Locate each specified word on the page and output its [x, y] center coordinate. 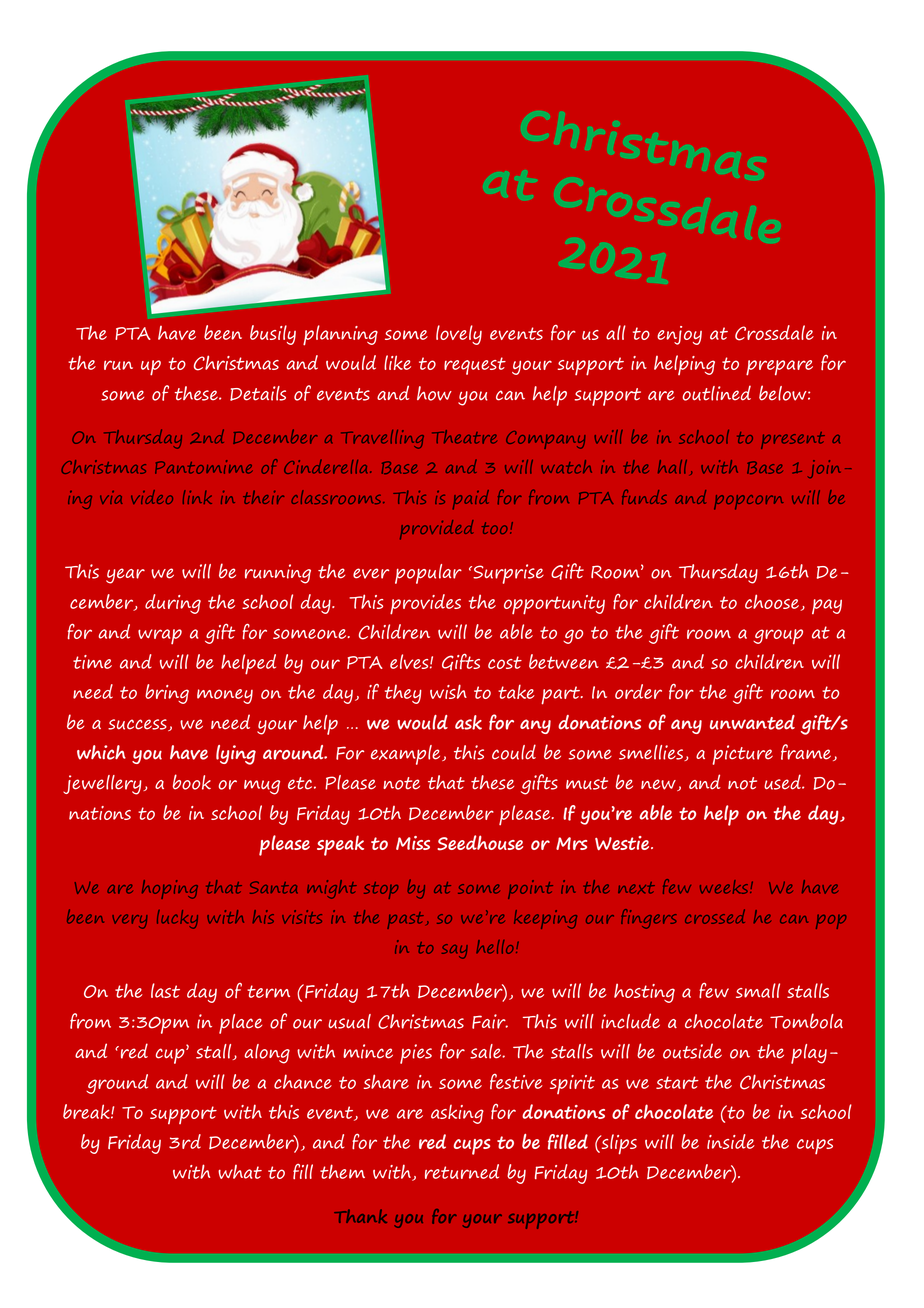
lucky [177, 919]
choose [772, 601]
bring [167, 694]
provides [425, 604]
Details [258, 393]
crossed [715, 916]
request [475, 366]
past [405, 920]
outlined [716, 393]
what [240, 1172]
